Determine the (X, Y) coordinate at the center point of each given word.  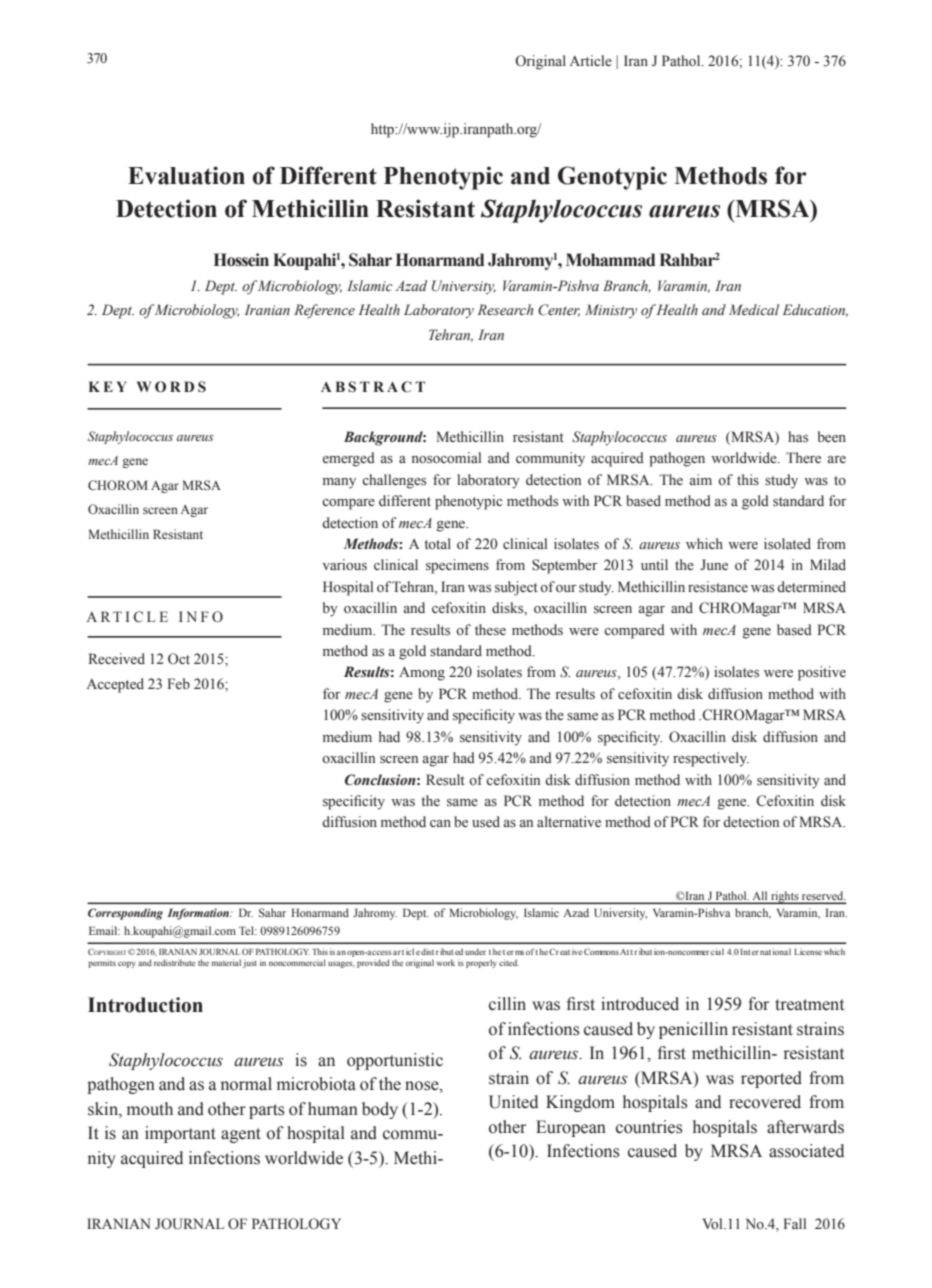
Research (505, 310)
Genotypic (612, 178)
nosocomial (446, 458)
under (475, 951)
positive (822, 673)
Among (422, 673)
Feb (178, 683)
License (808, 952)
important (180, 1134)
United (513, 1102)
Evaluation (186, 175)
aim (701, 479)
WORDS (171, 387)
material (226, 962)
